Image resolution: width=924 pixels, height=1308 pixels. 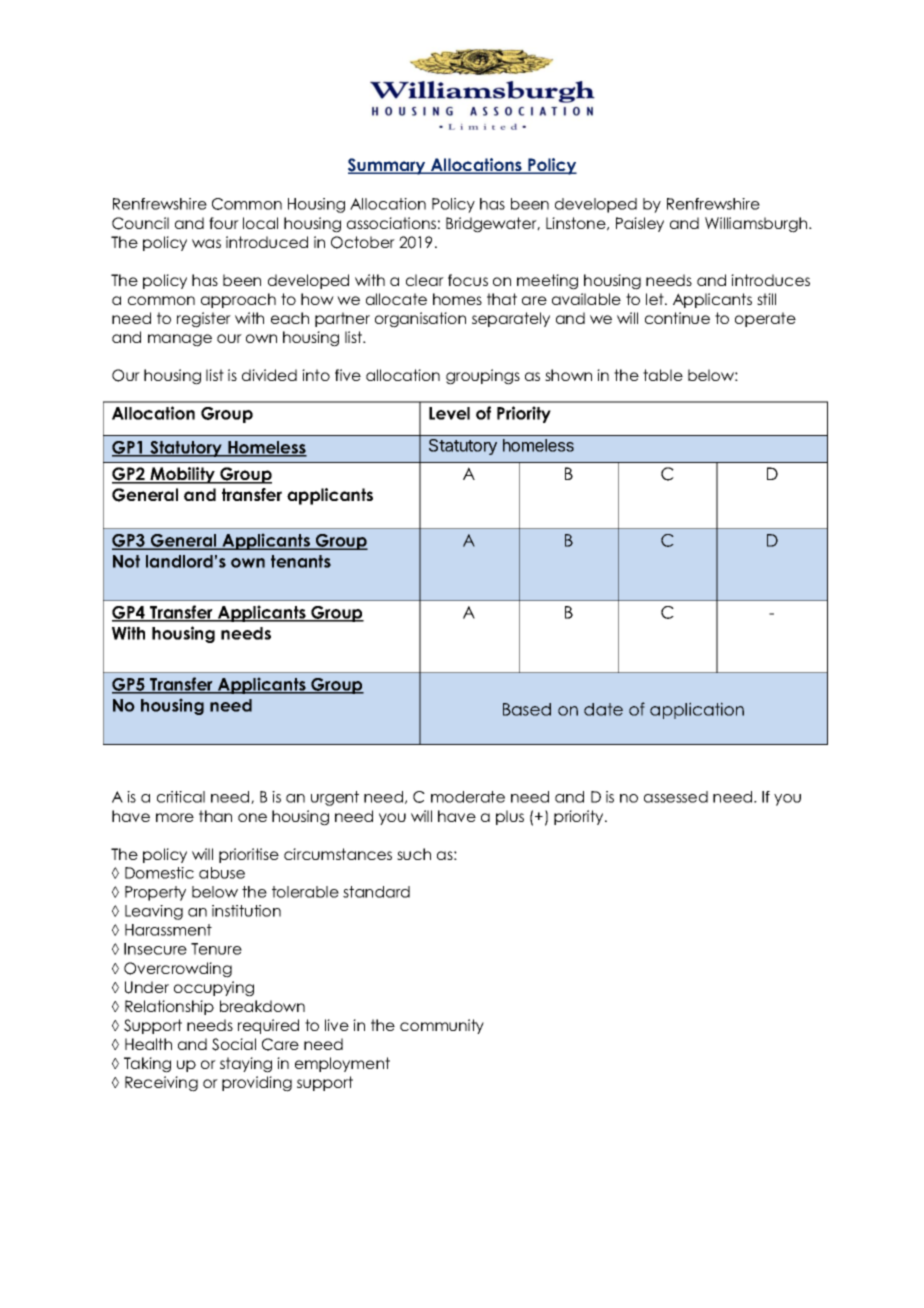 What do you see at coordinates (442, 1026) in the image?
I see `community` at bounding box center [442, 1026].
